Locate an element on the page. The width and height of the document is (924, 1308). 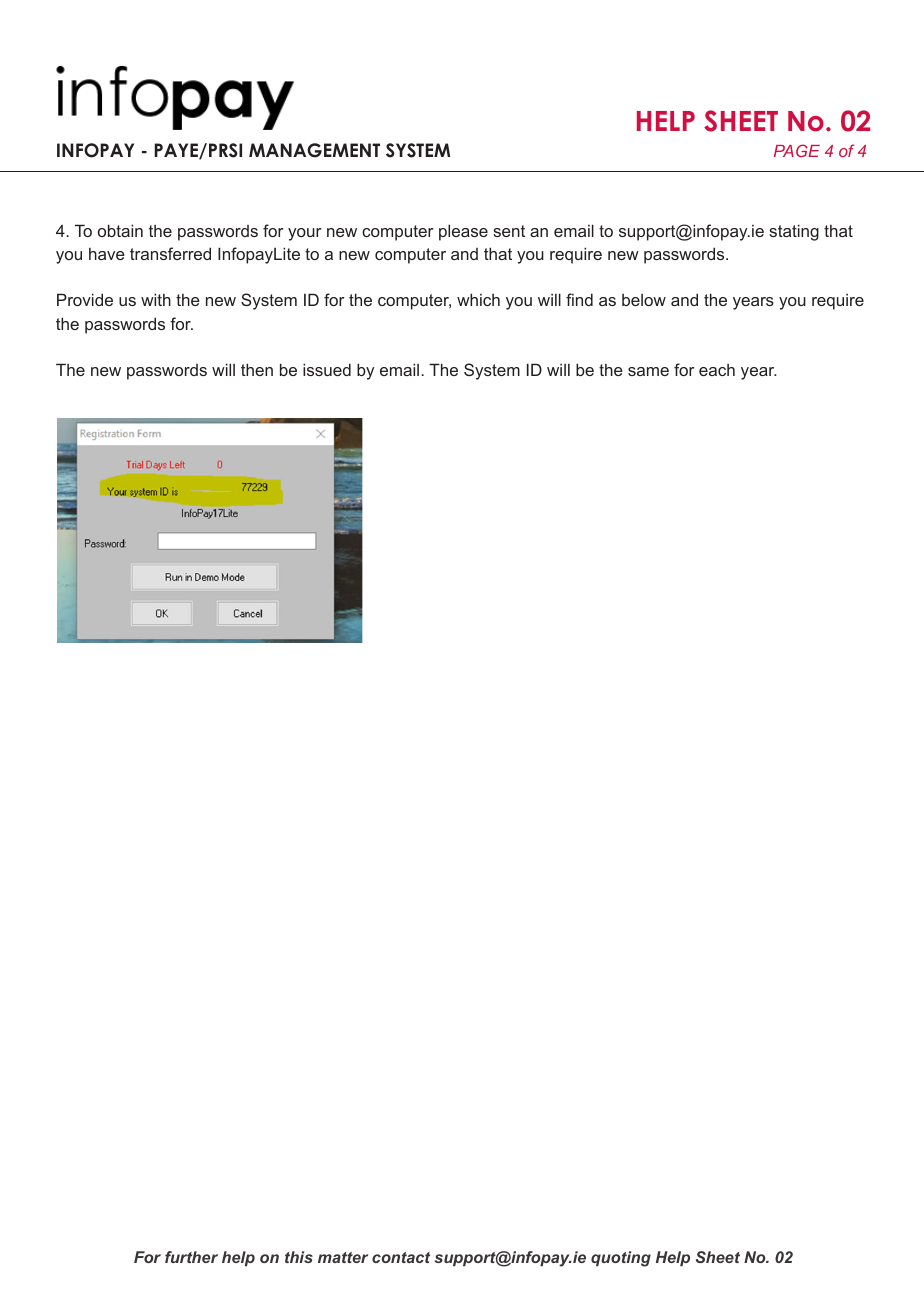
obtain is located at coordinates (120, 230).
